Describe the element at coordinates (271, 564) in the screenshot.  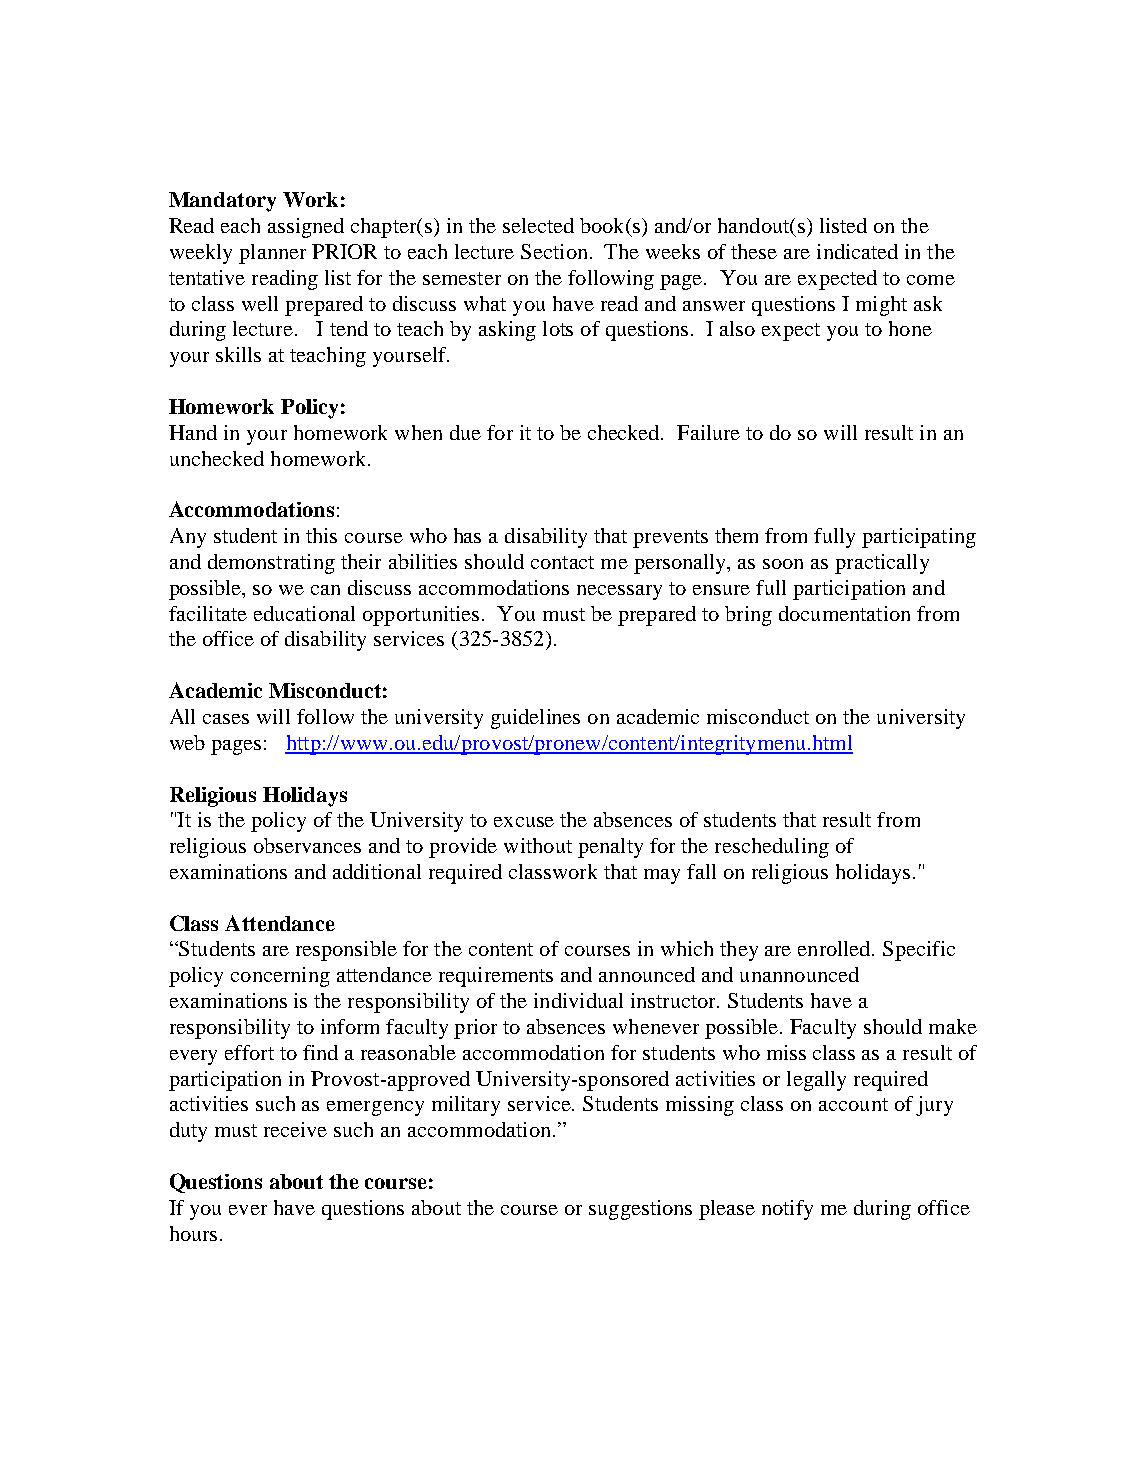
I see `demonstrating` at that location.
